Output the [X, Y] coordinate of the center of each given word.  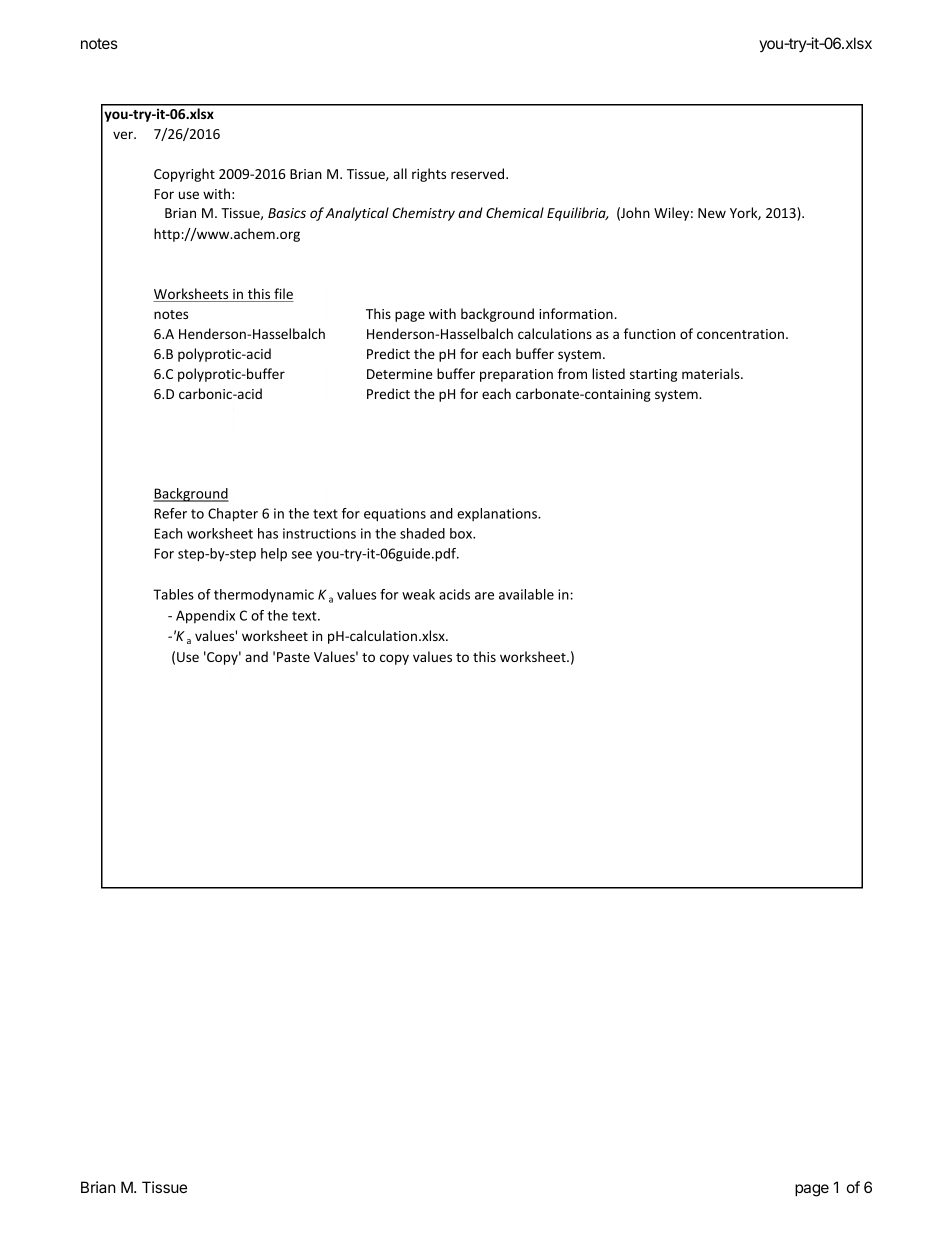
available [526, 594]
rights [429, 175]
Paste [293, 657]
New [712, 213]
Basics [287, 213]
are [484, 596]
